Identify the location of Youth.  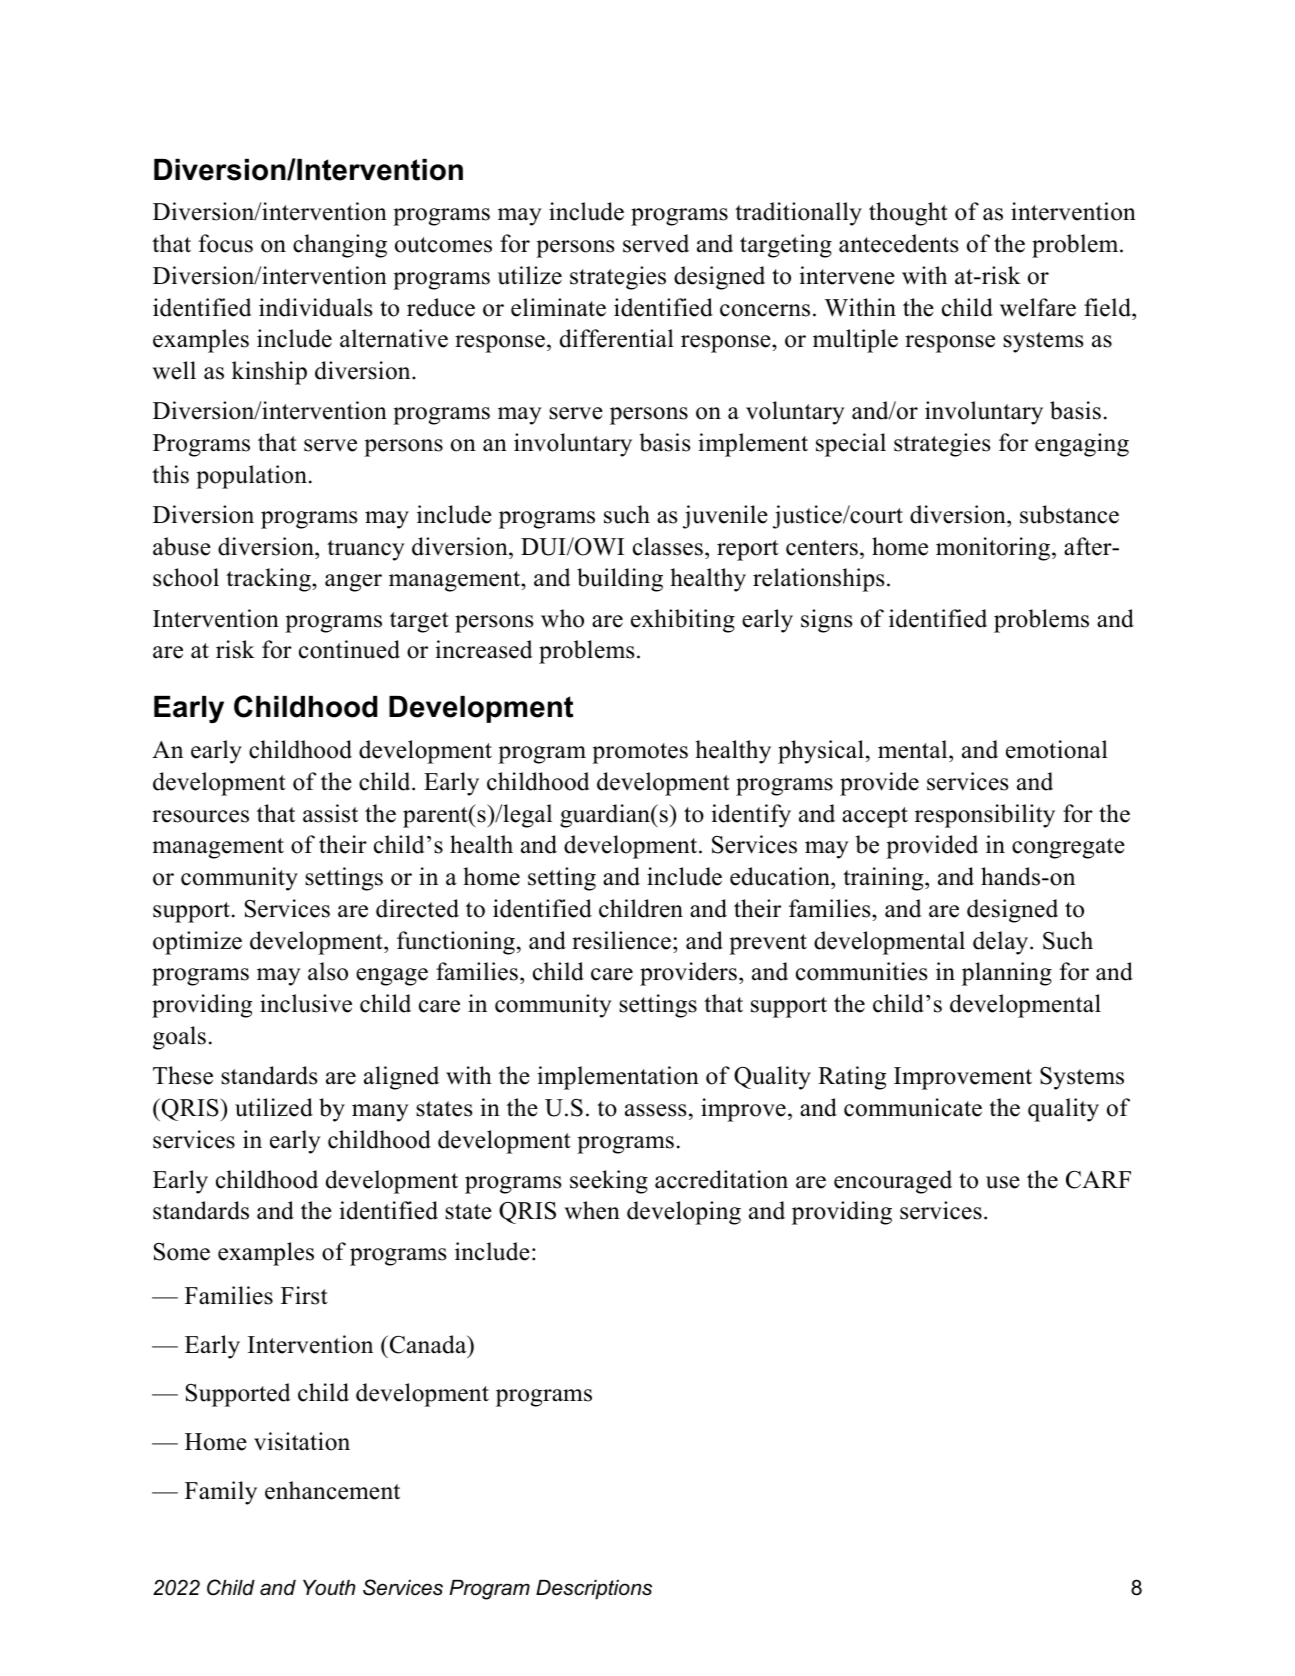
(329, 1588).
